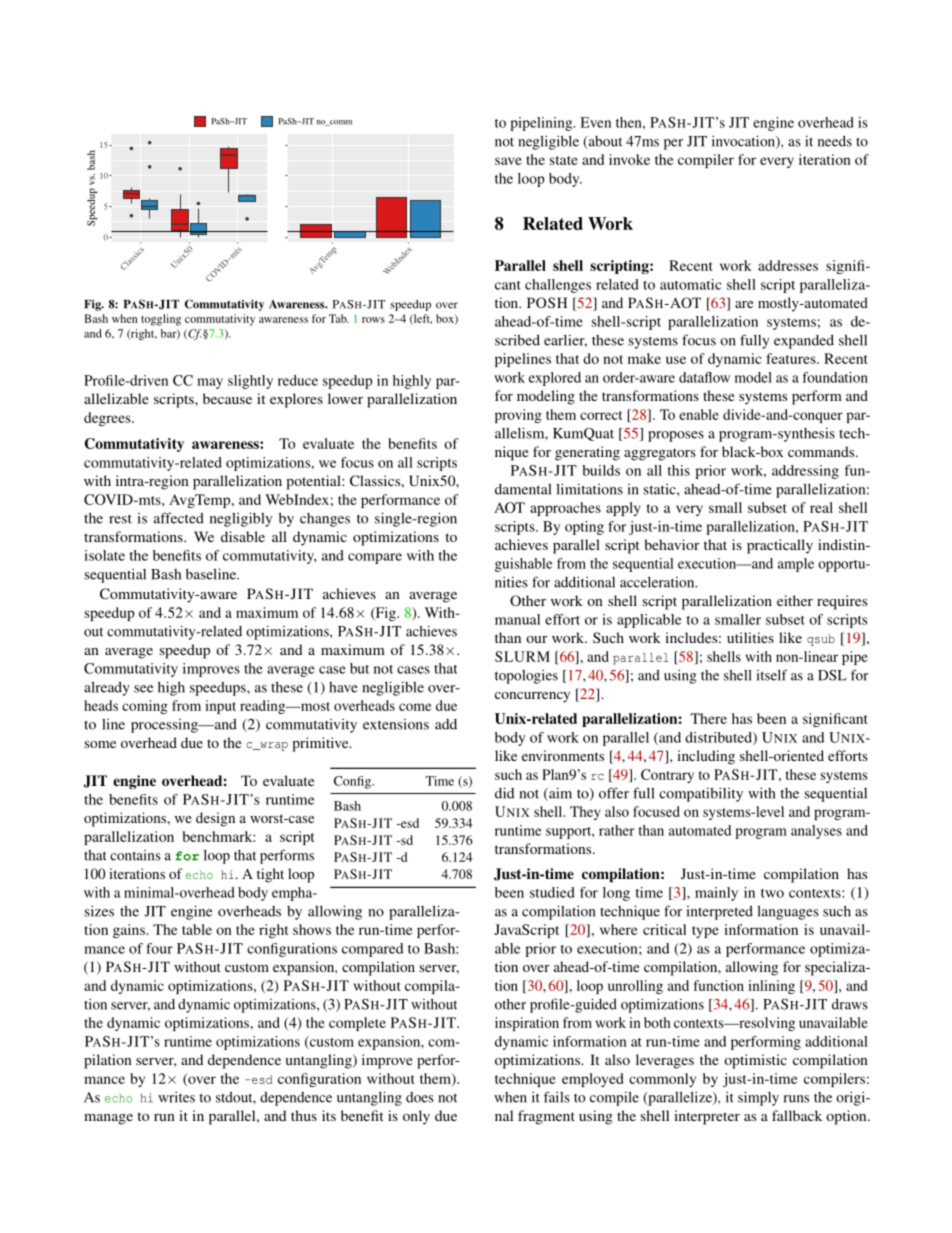 This screenshot has height=1233, width=952. I want to click on writes, so click(176, 1097).
